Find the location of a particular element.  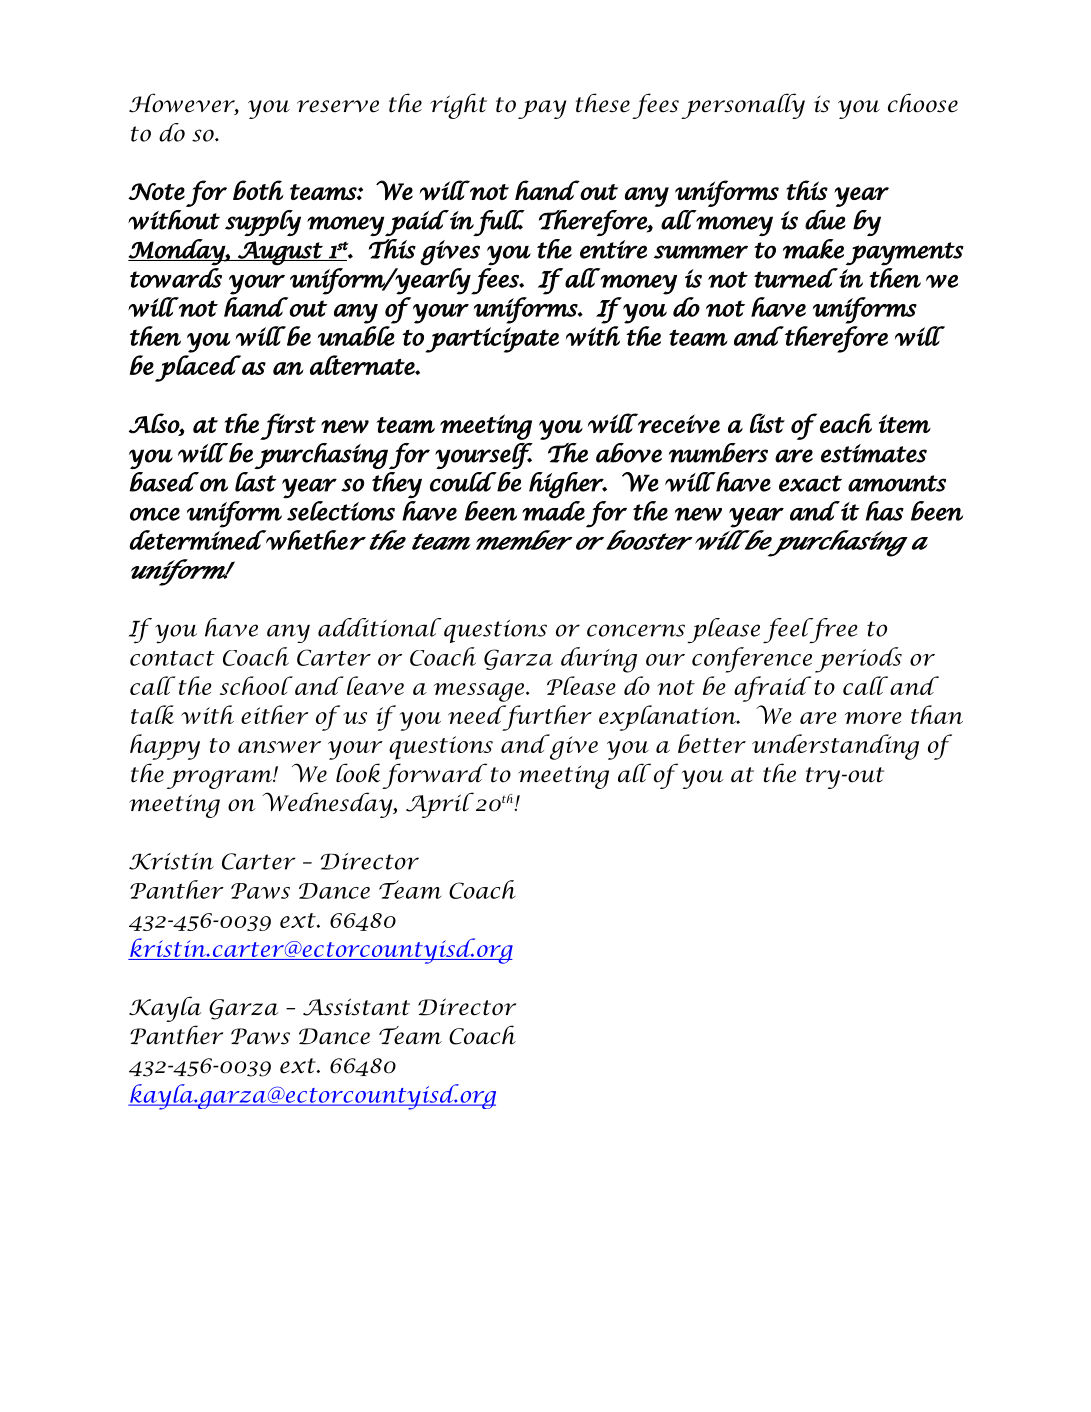

above is located at coordinates (629, 453).
